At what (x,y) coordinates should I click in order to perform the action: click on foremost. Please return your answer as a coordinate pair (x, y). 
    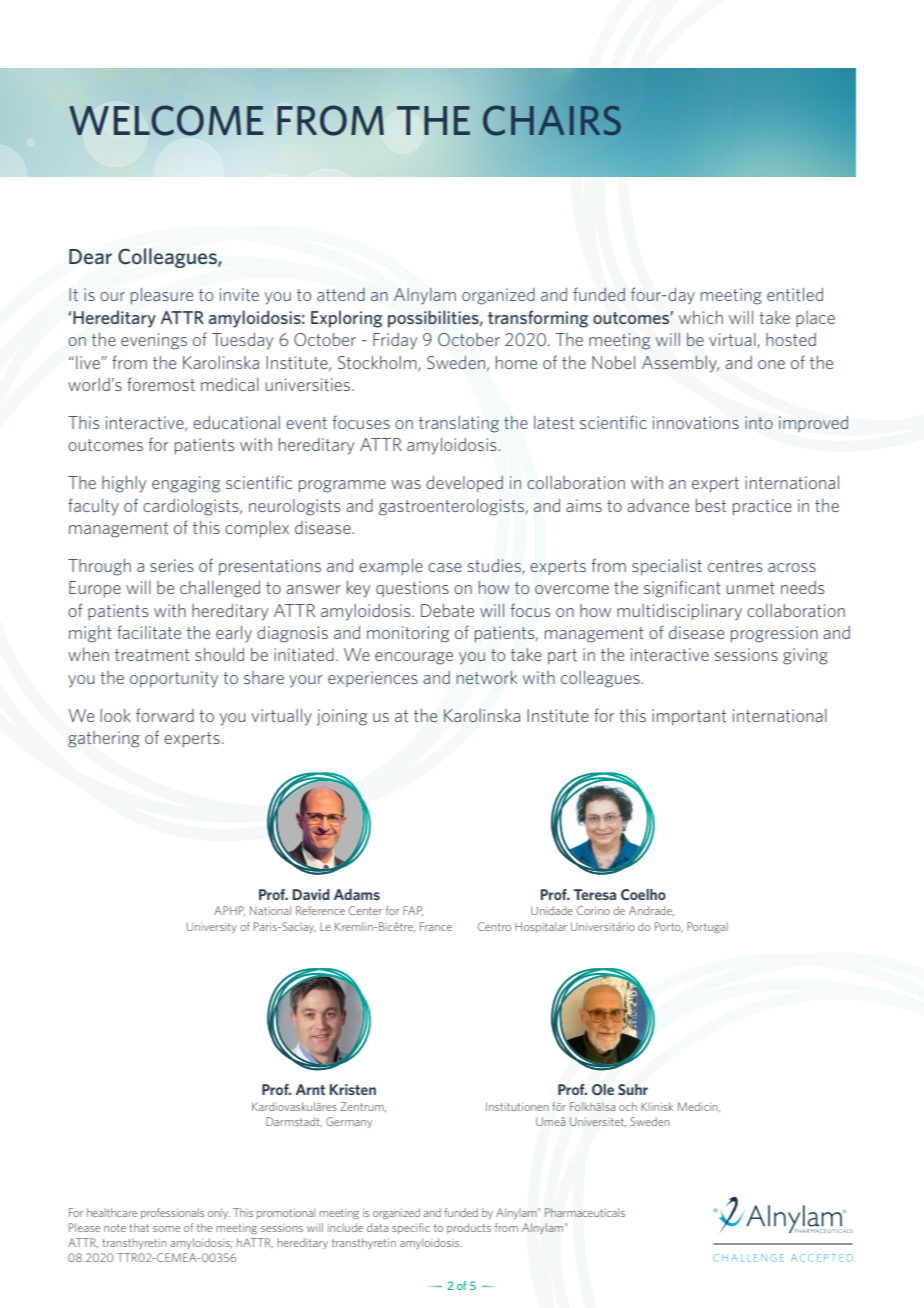
    Looking at the image, I should click on (161, 384).
